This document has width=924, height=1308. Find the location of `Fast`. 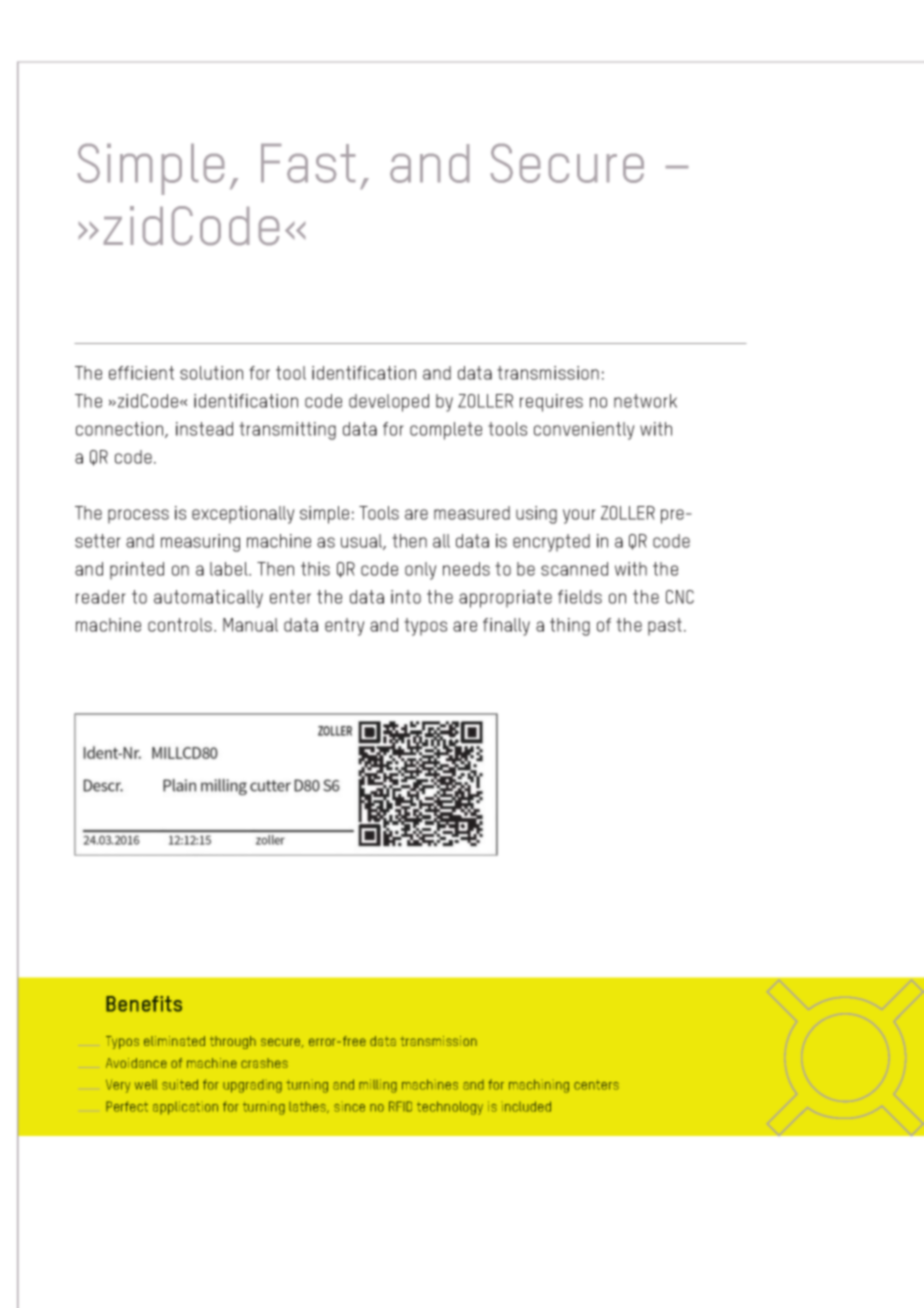

Fast is located at coordinates (308, 163).
